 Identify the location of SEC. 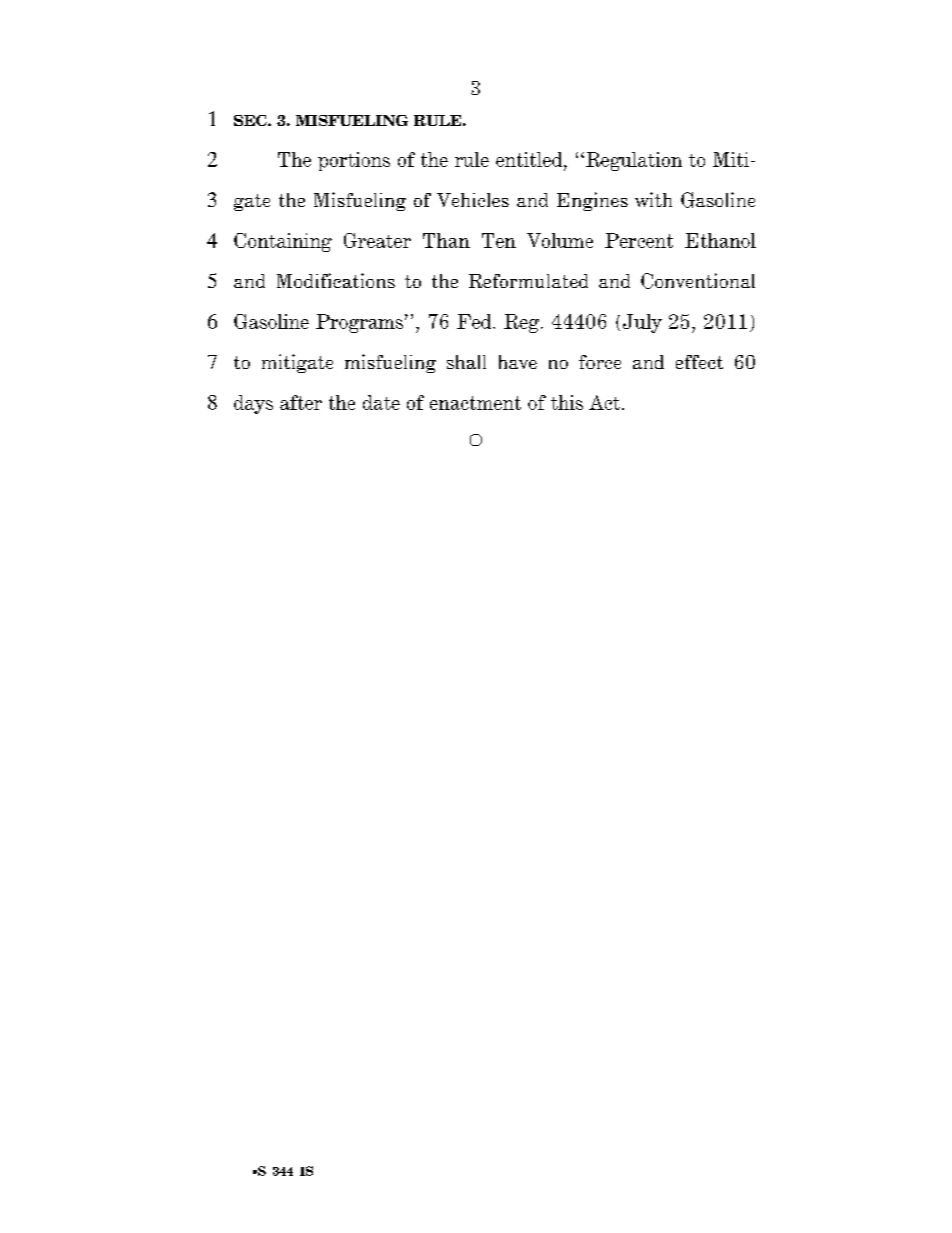
(251, 120).
